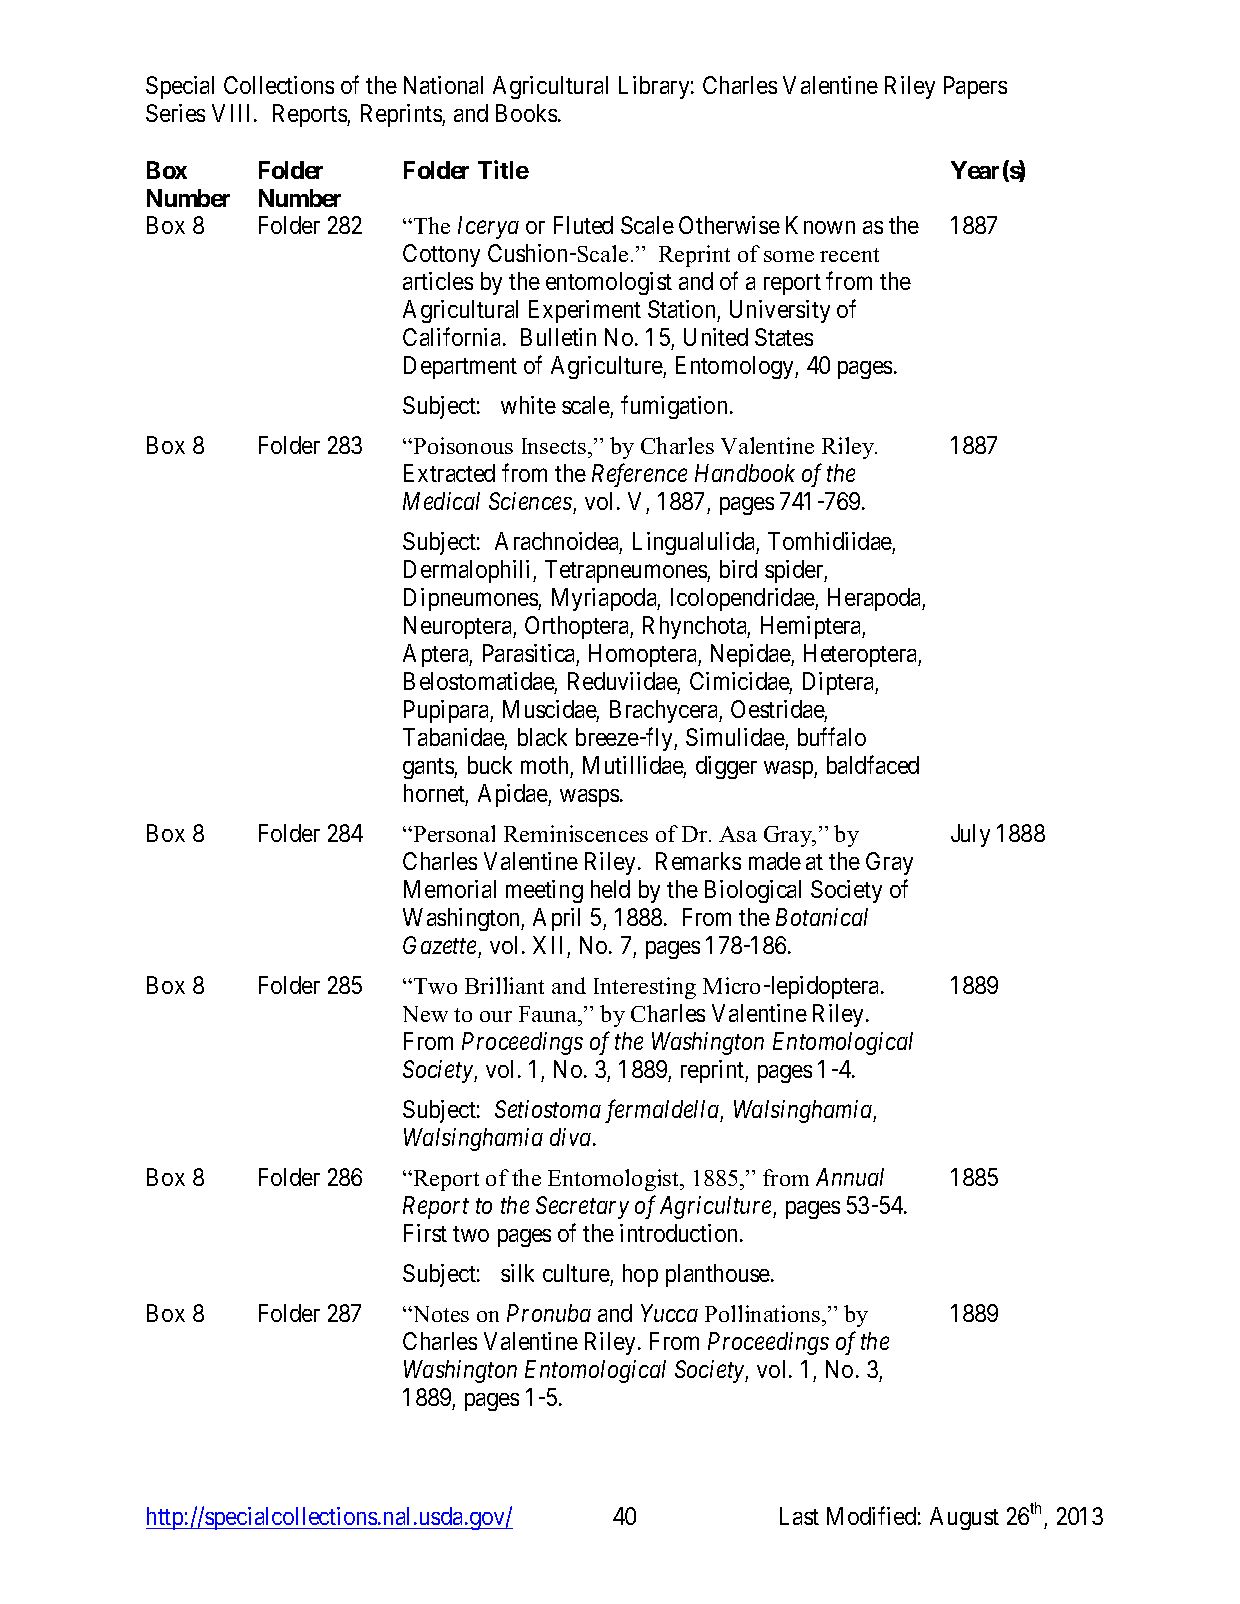 This screenshot has height=1604, width=1240. I want to click on Last, so click(799, 1516).
